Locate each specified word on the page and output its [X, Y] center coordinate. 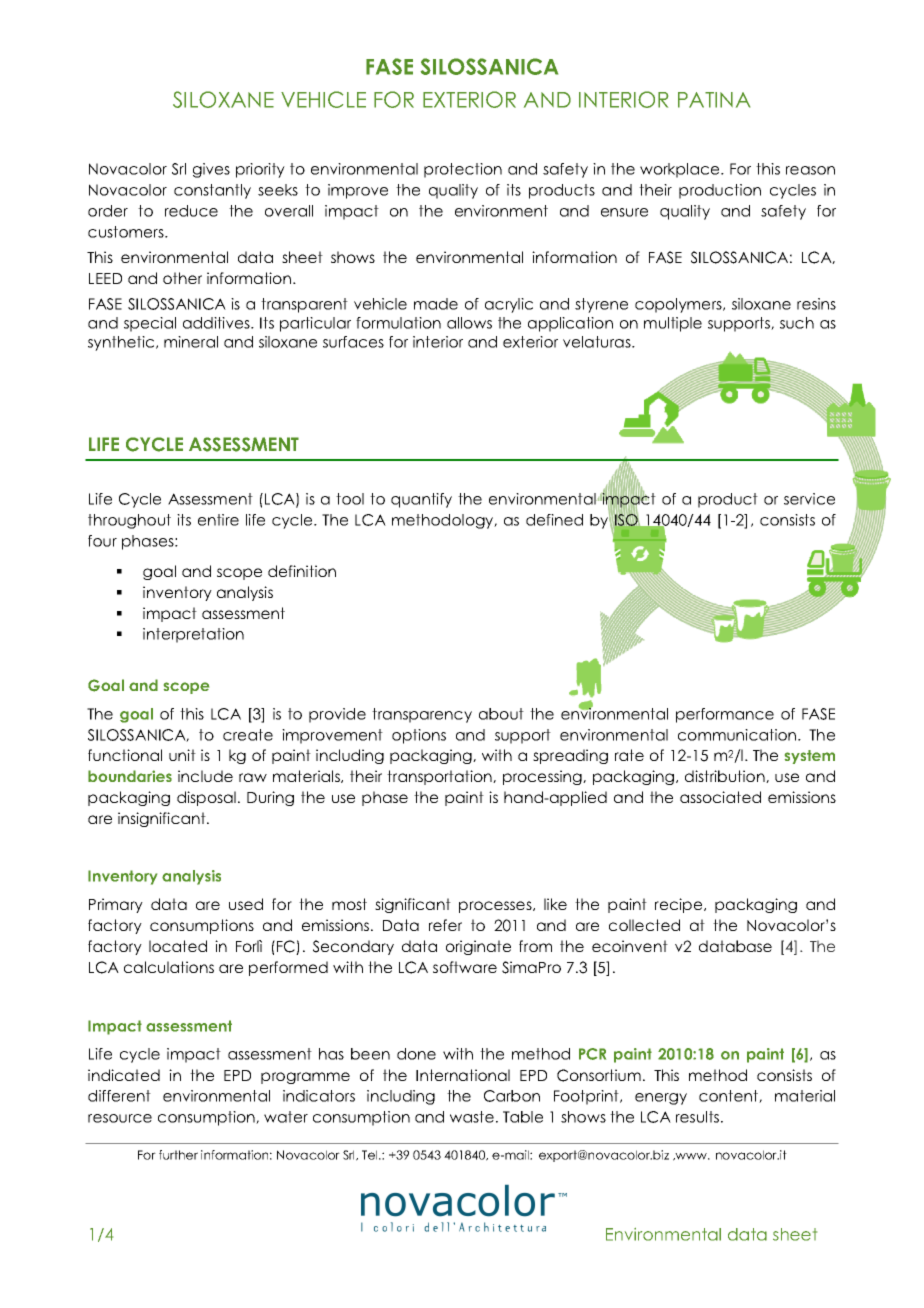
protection [463, 170]
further [178, 1155]
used [246, 904]
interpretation [193, 635]
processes [496, 907]
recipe [680, 905]
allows [469, 323]
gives [211, 170]
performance [725, 715]
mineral [191, 342]
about [501, 714]
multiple [673, 324]
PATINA [714, 100]
